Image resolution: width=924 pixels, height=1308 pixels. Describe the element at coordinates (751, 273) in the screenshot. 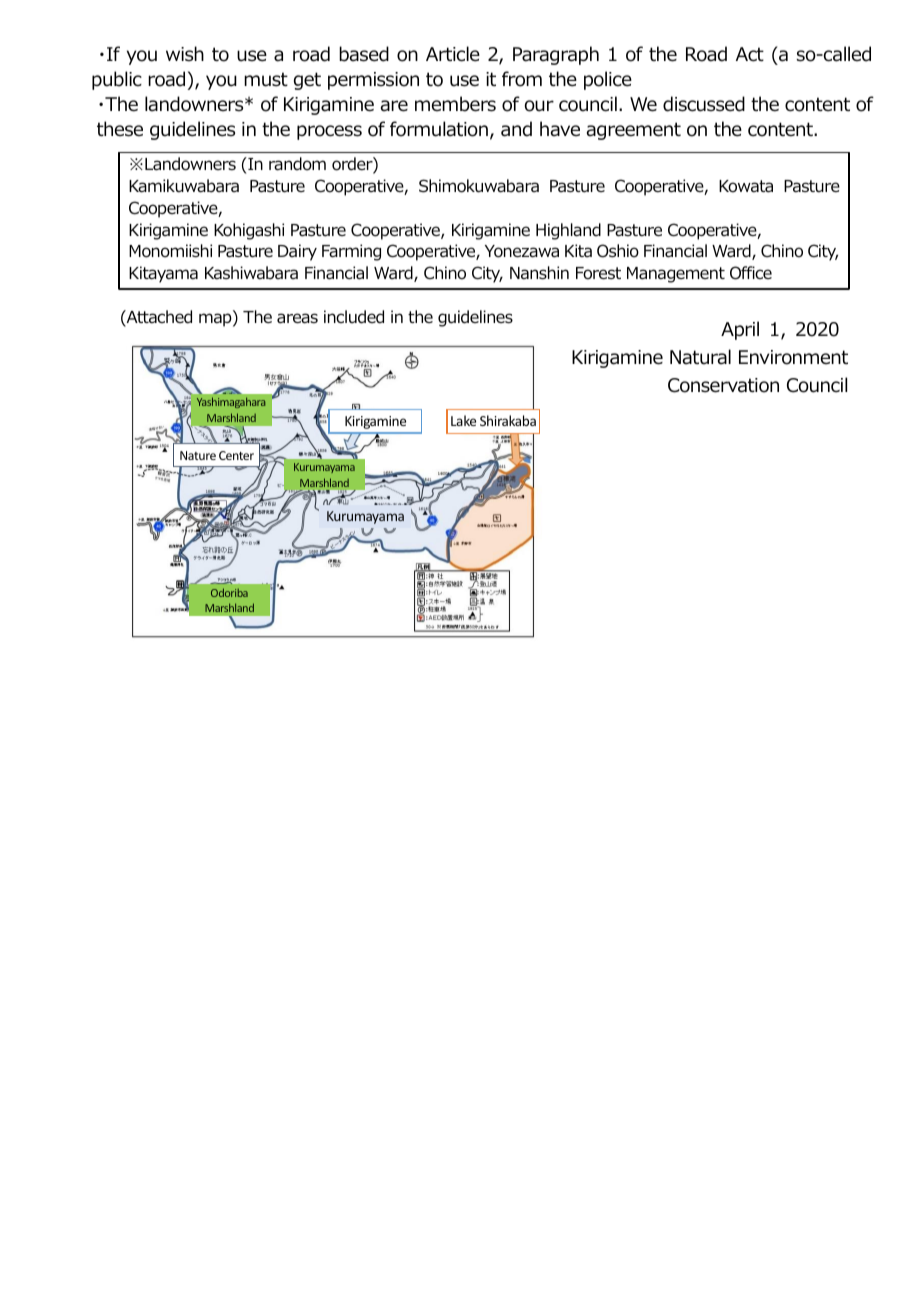

I see `Office` at that location.
